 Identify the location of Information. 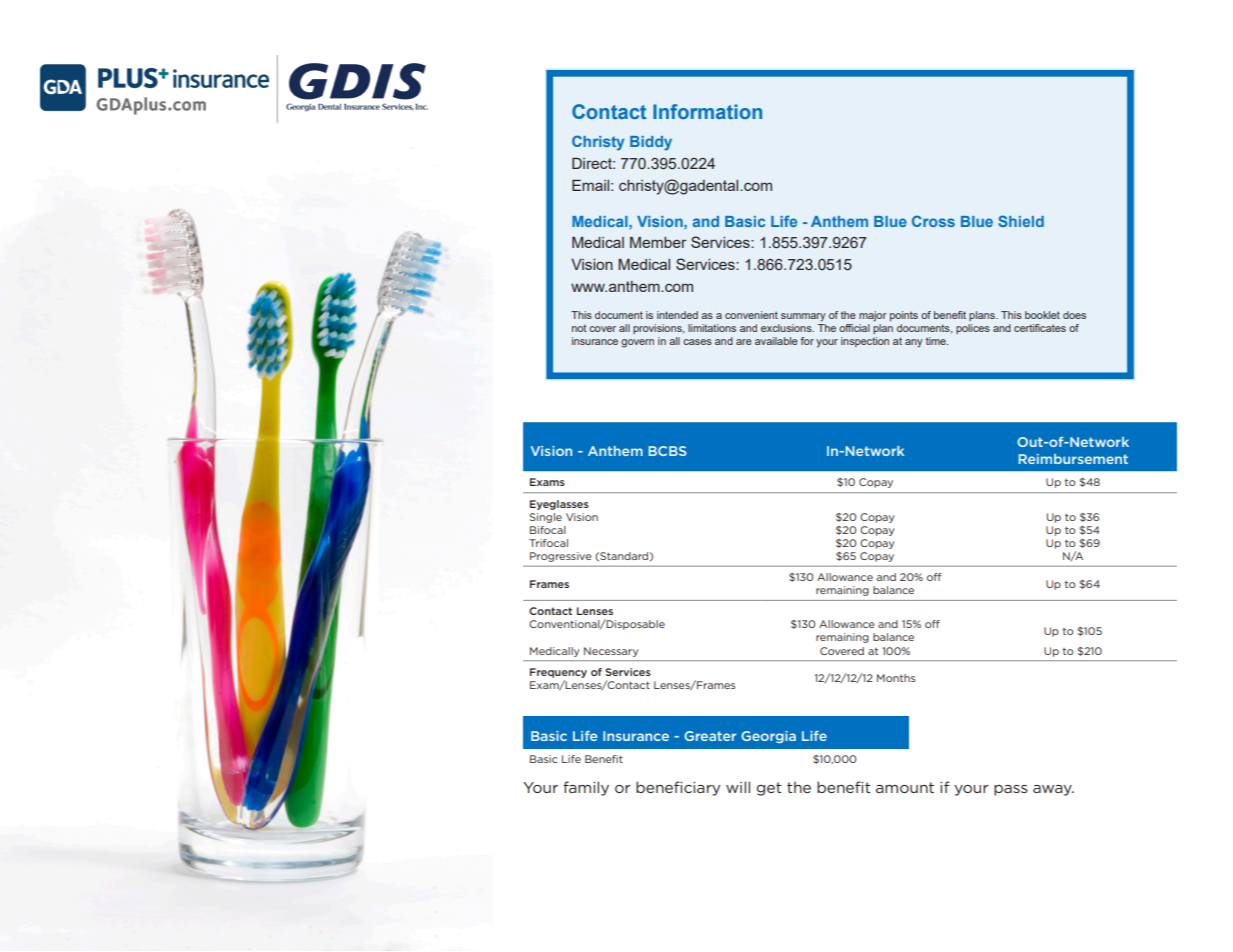
(707, 111).
